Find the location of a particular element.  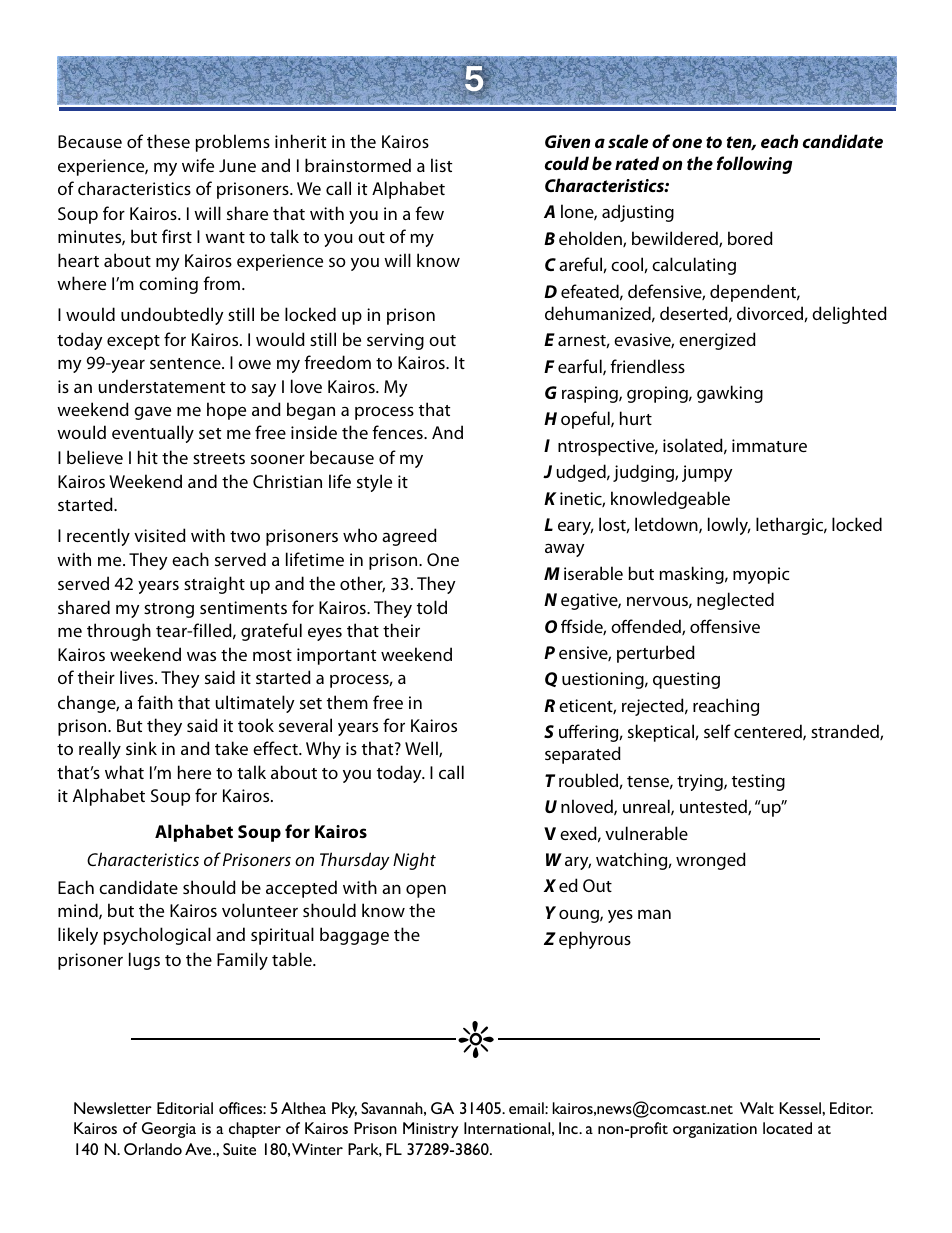

style is located at coordinates (374, 483).
